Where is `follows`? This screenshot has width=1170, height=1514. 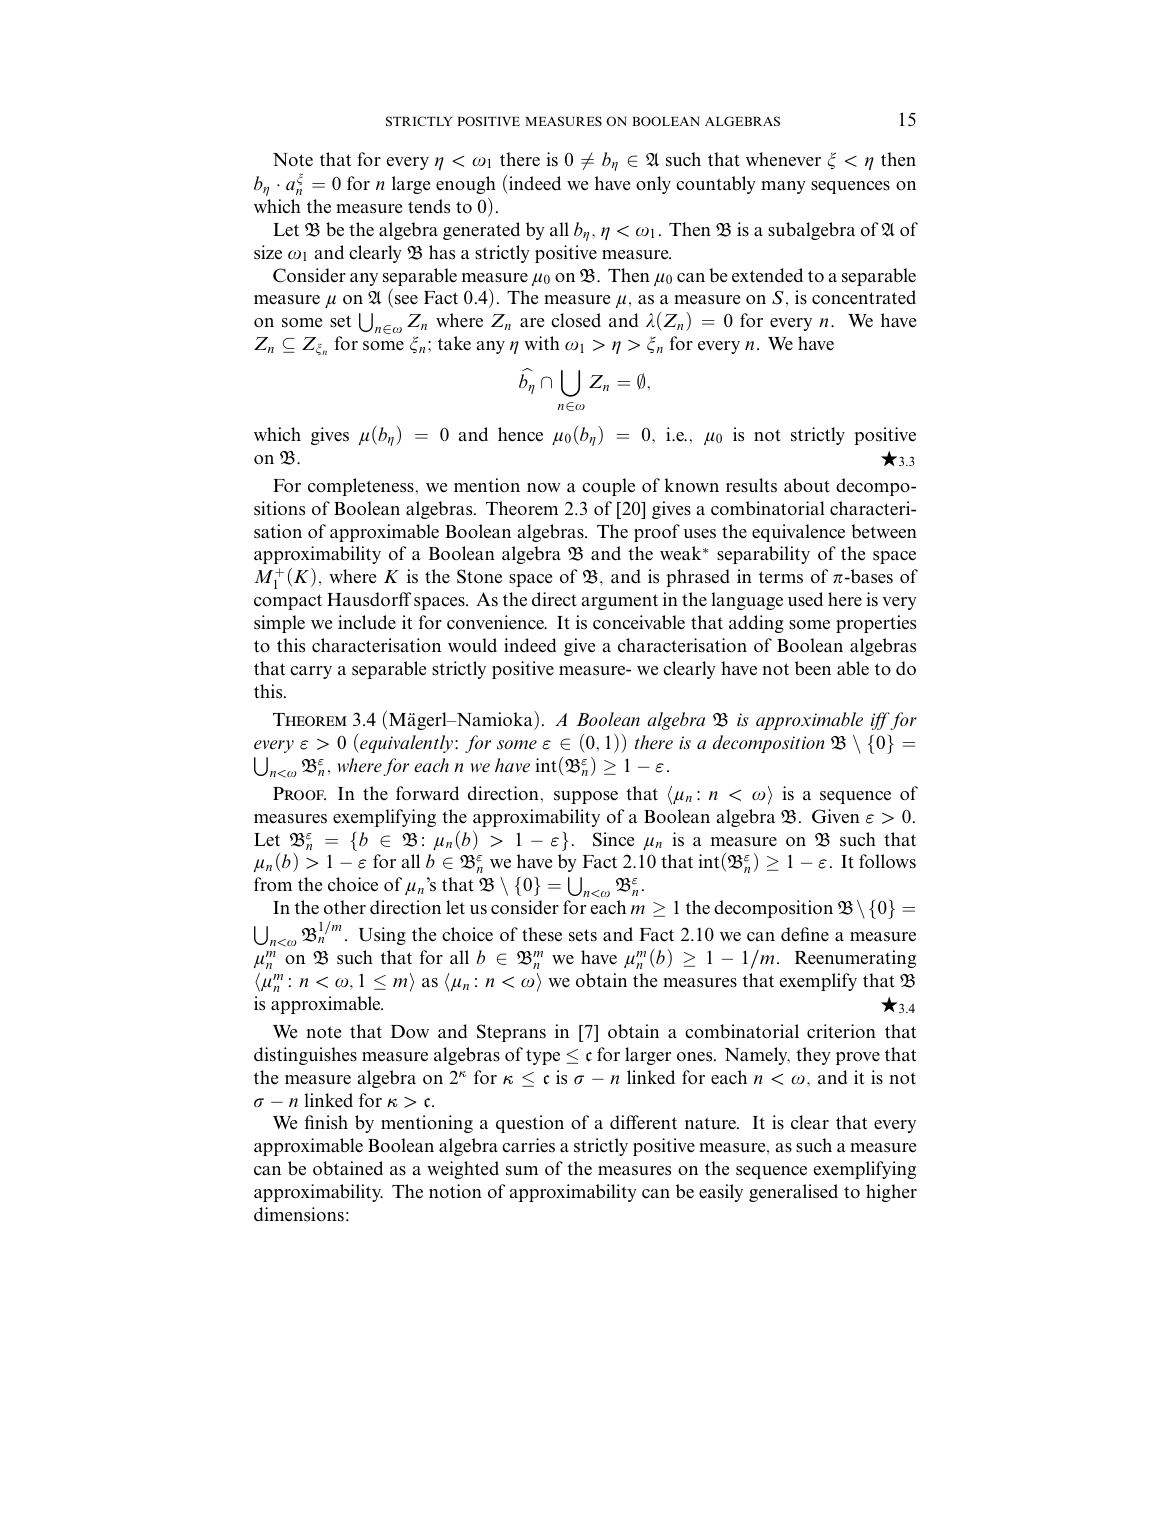
follows is located at coordinates (887, 861).
